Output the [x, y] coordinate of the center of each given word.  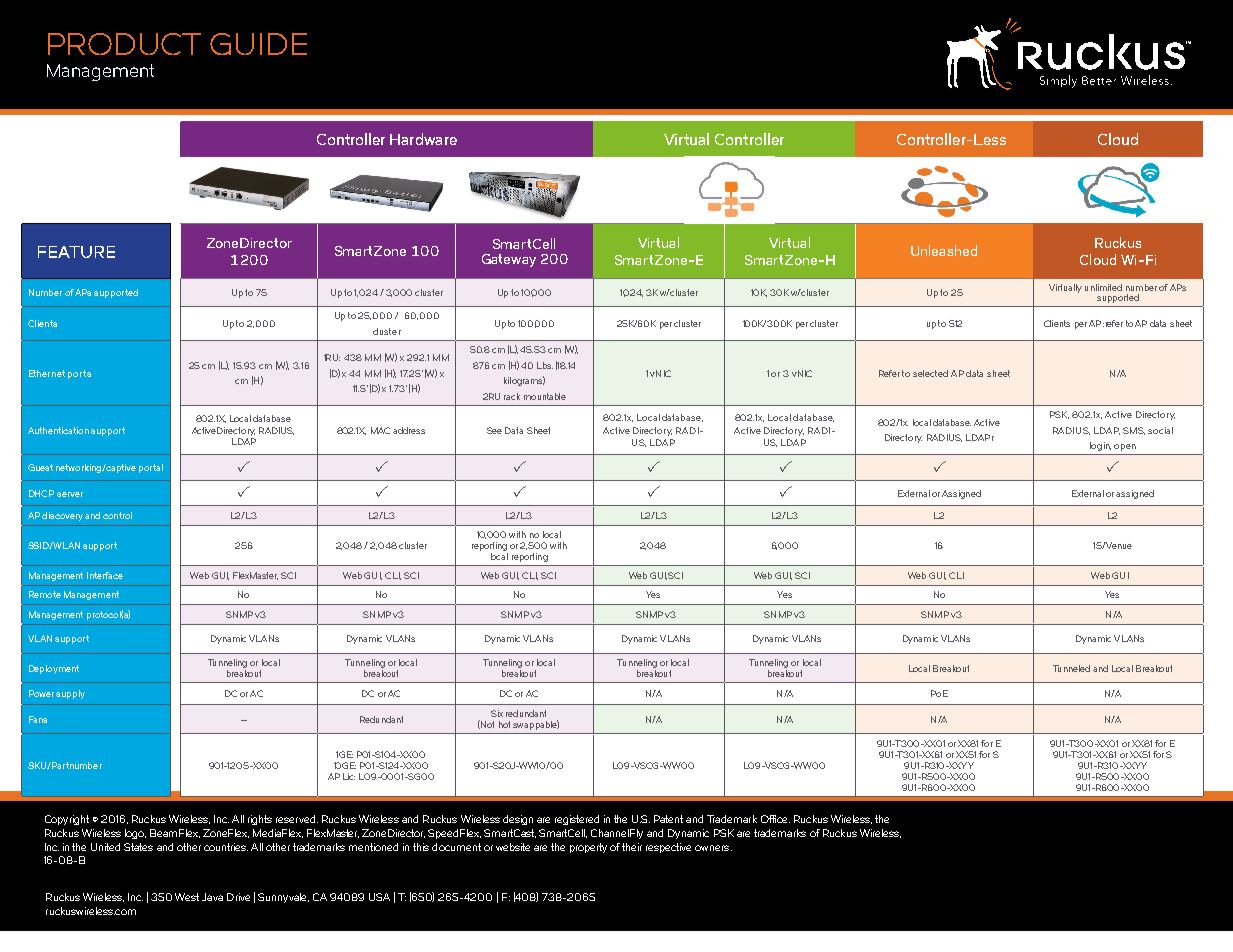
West [187, 897]
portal [151, 468]
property [588, 848]
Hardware [423, 139]
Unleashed [944, 250]
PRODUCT [124, 44]
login [1100, 446]
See [494, 430]
